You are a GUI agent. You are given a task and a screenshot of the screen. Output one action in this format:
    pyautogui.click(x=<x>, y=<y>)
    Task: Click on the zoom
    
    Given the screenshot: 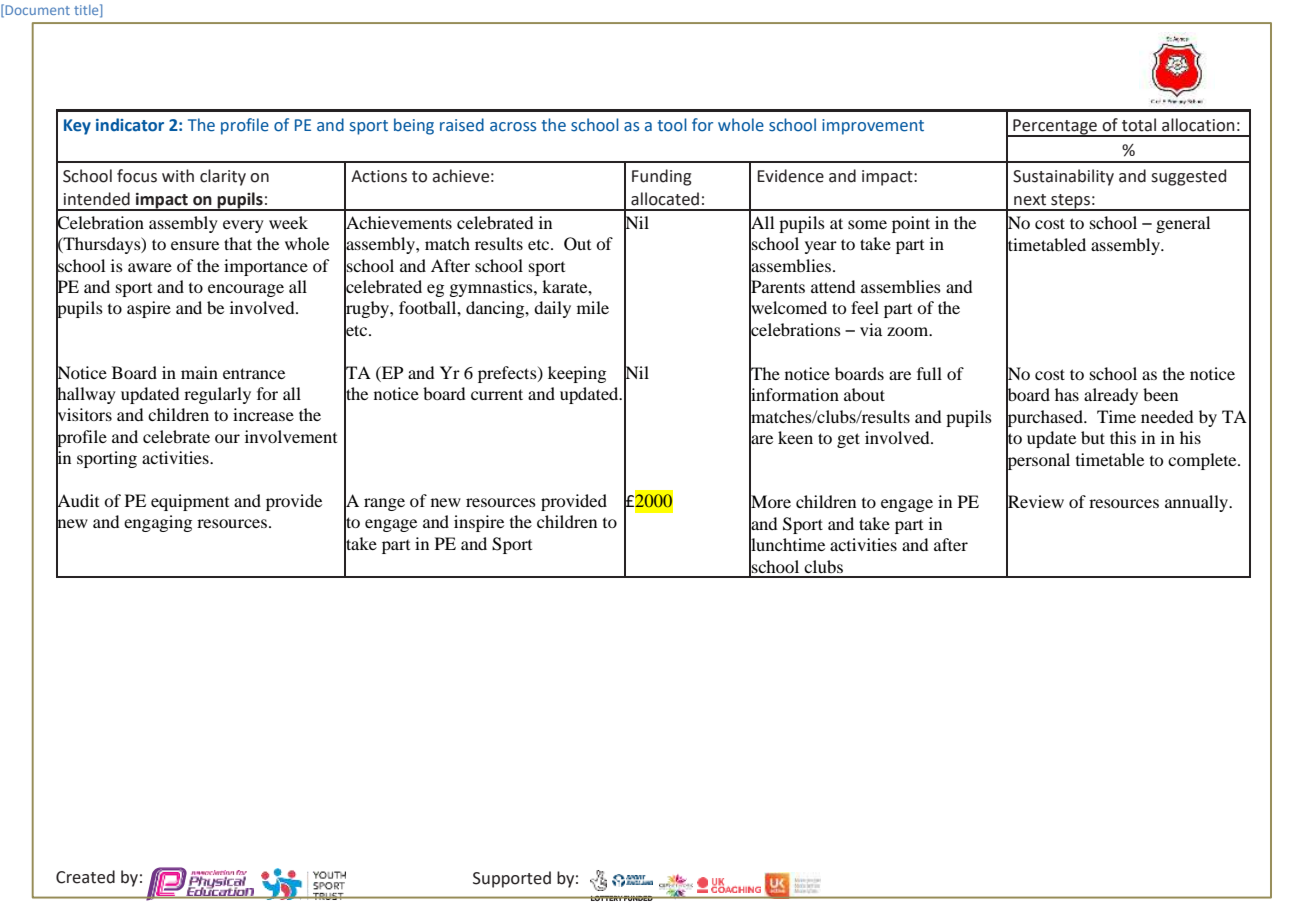 What is the action you would take?
    pyautogui.click(x=909, y=331)
